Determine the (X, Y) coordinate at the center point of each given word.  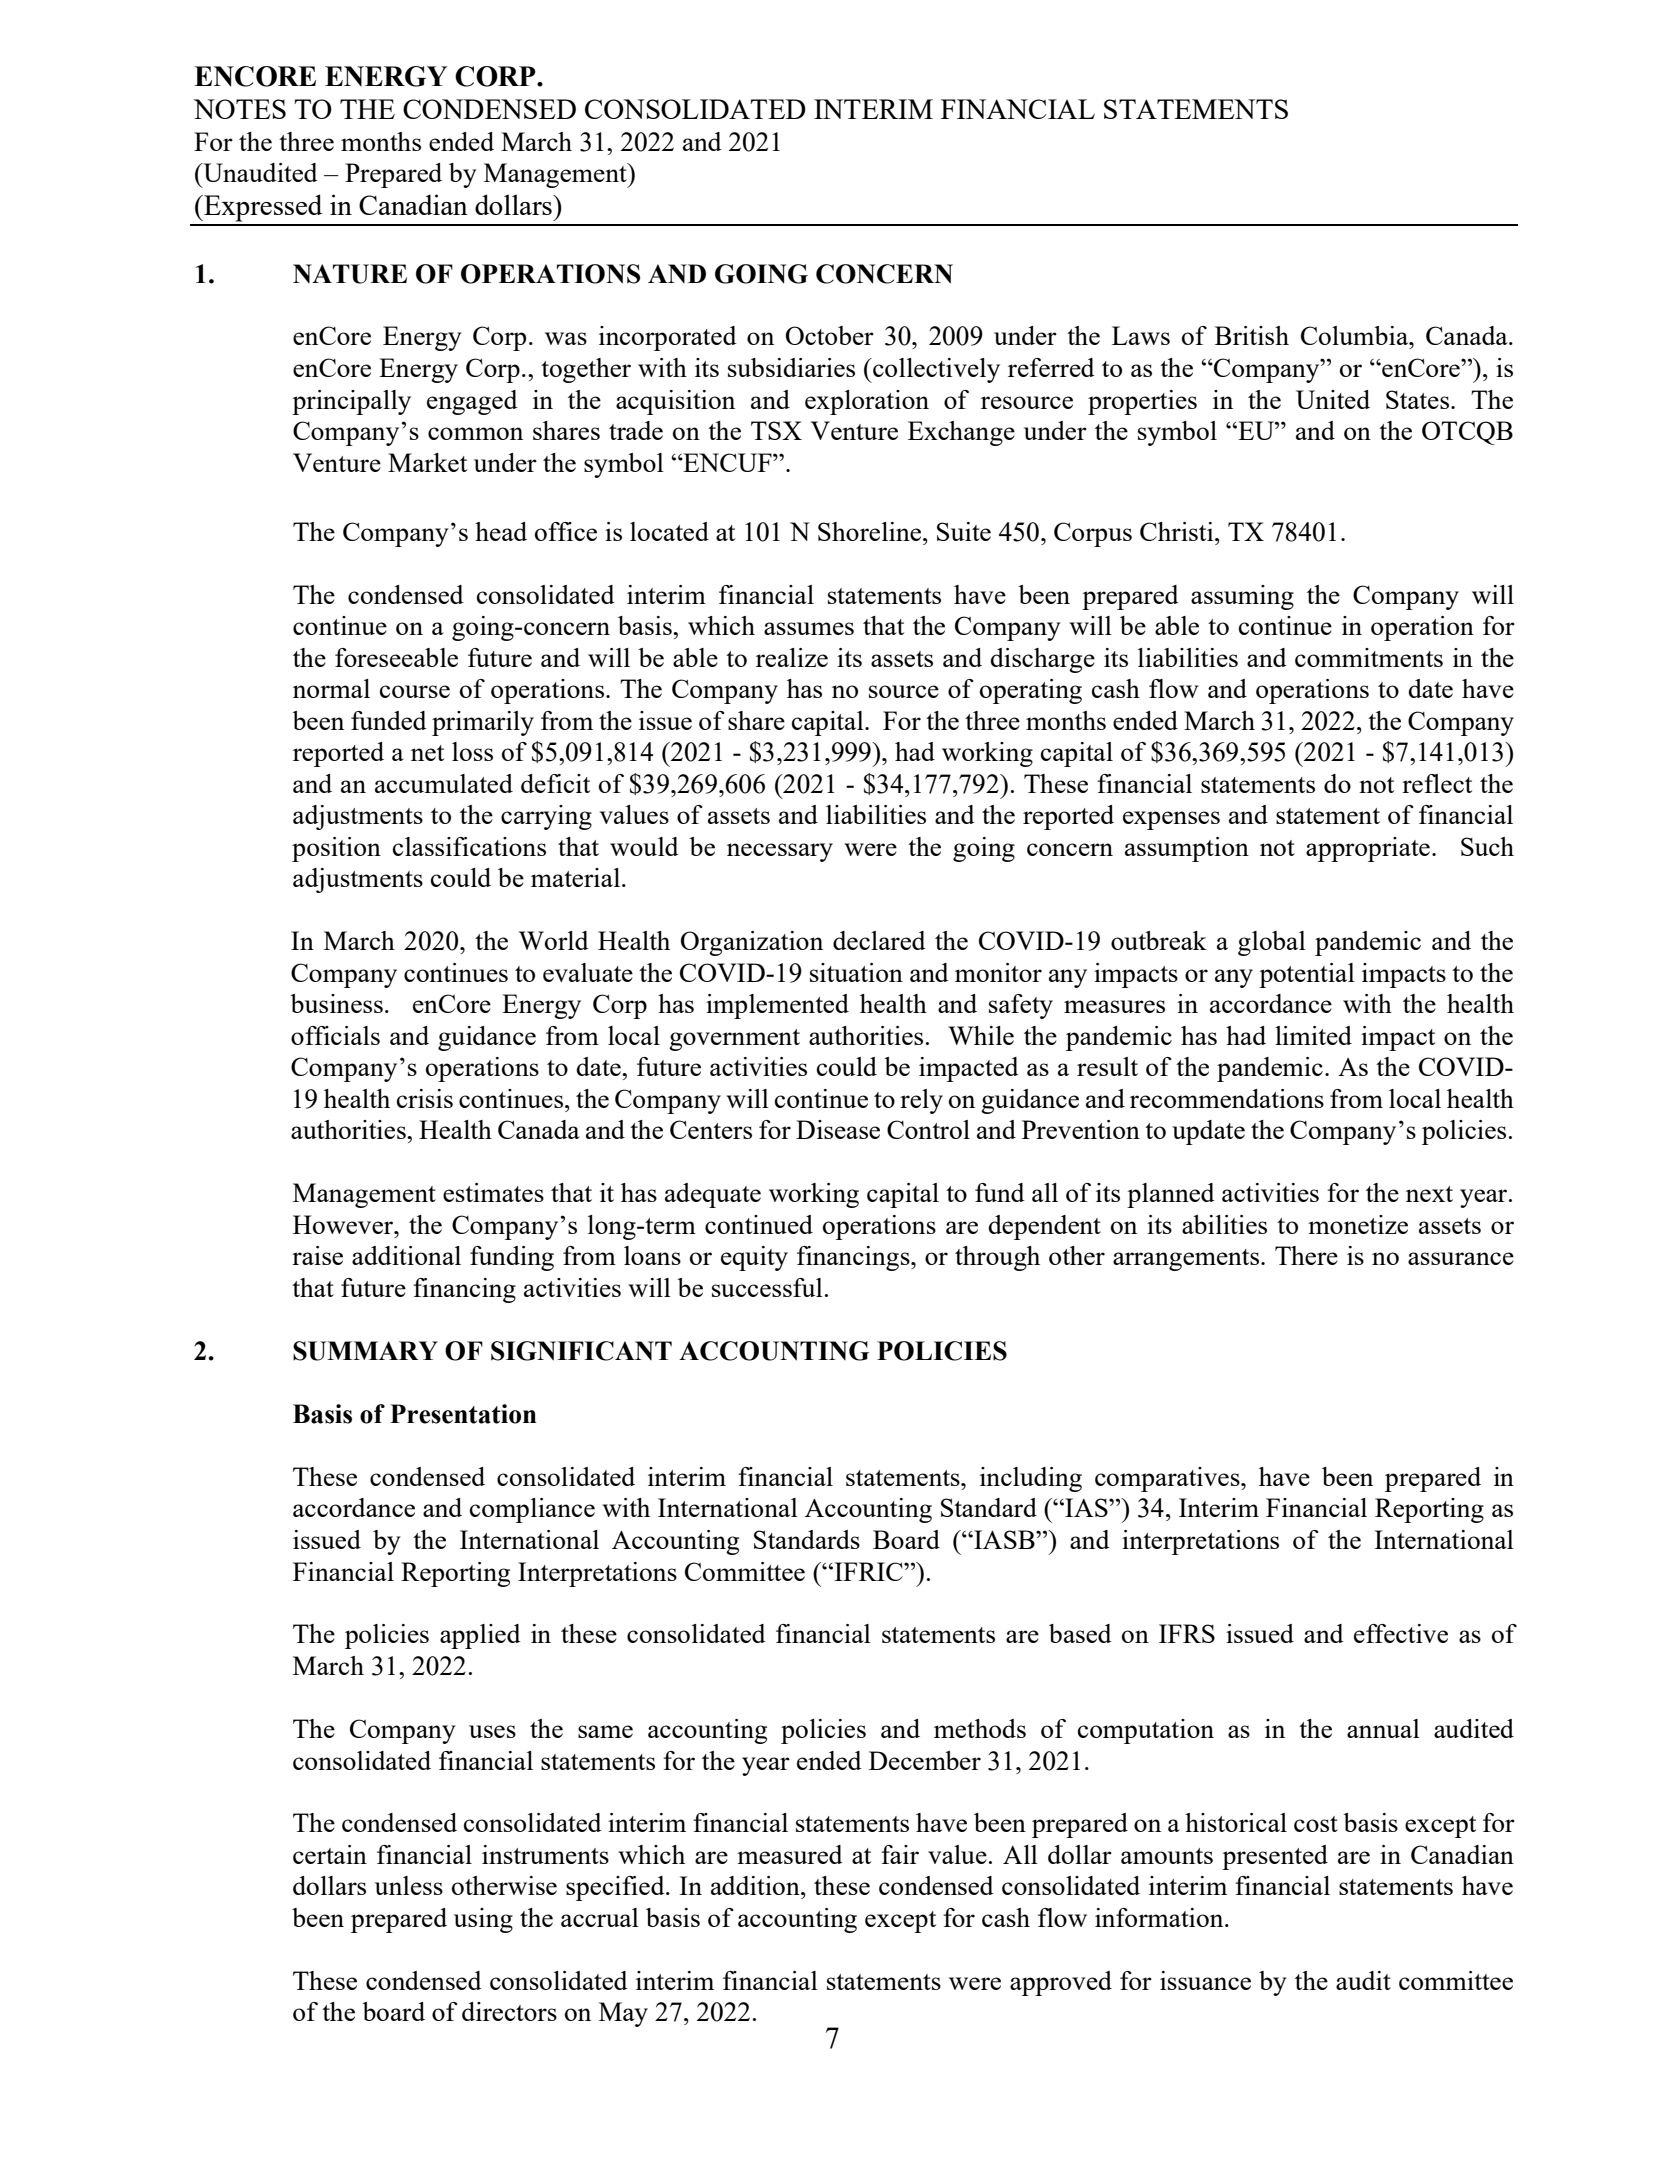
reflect (1437, 783)
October (830, 335)
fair (900, 1854)
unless (409, 1885)
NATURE (350, 274)
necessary (780, 852)
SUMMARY (365, 1351)
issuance (1205, 1980)
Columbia (1356, 335)
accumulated (444, 783)
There (1306, 1255)
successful (767, 1287)
